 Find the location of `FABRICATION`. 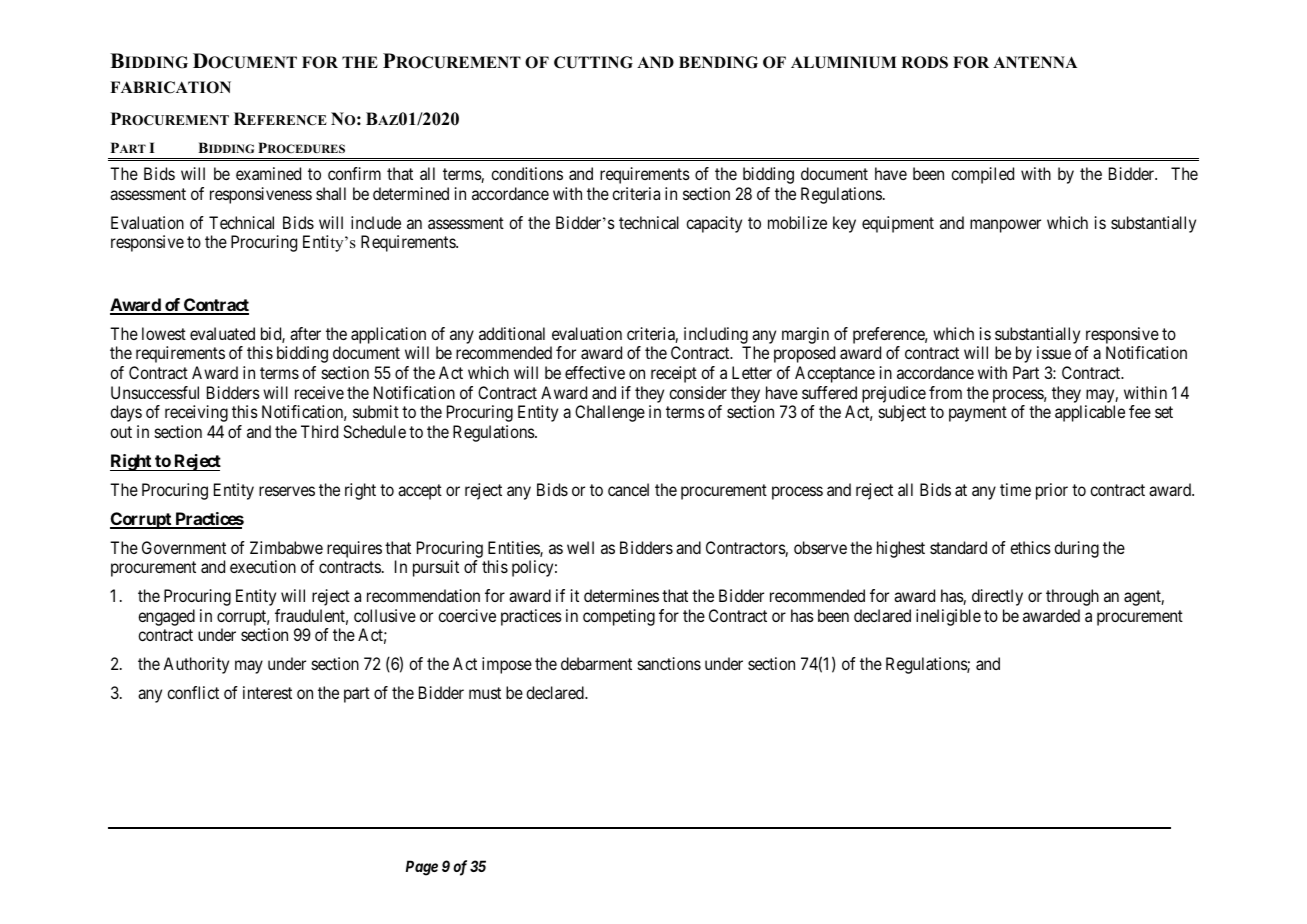

FABRICATION is located at coordinates (170, 87).
